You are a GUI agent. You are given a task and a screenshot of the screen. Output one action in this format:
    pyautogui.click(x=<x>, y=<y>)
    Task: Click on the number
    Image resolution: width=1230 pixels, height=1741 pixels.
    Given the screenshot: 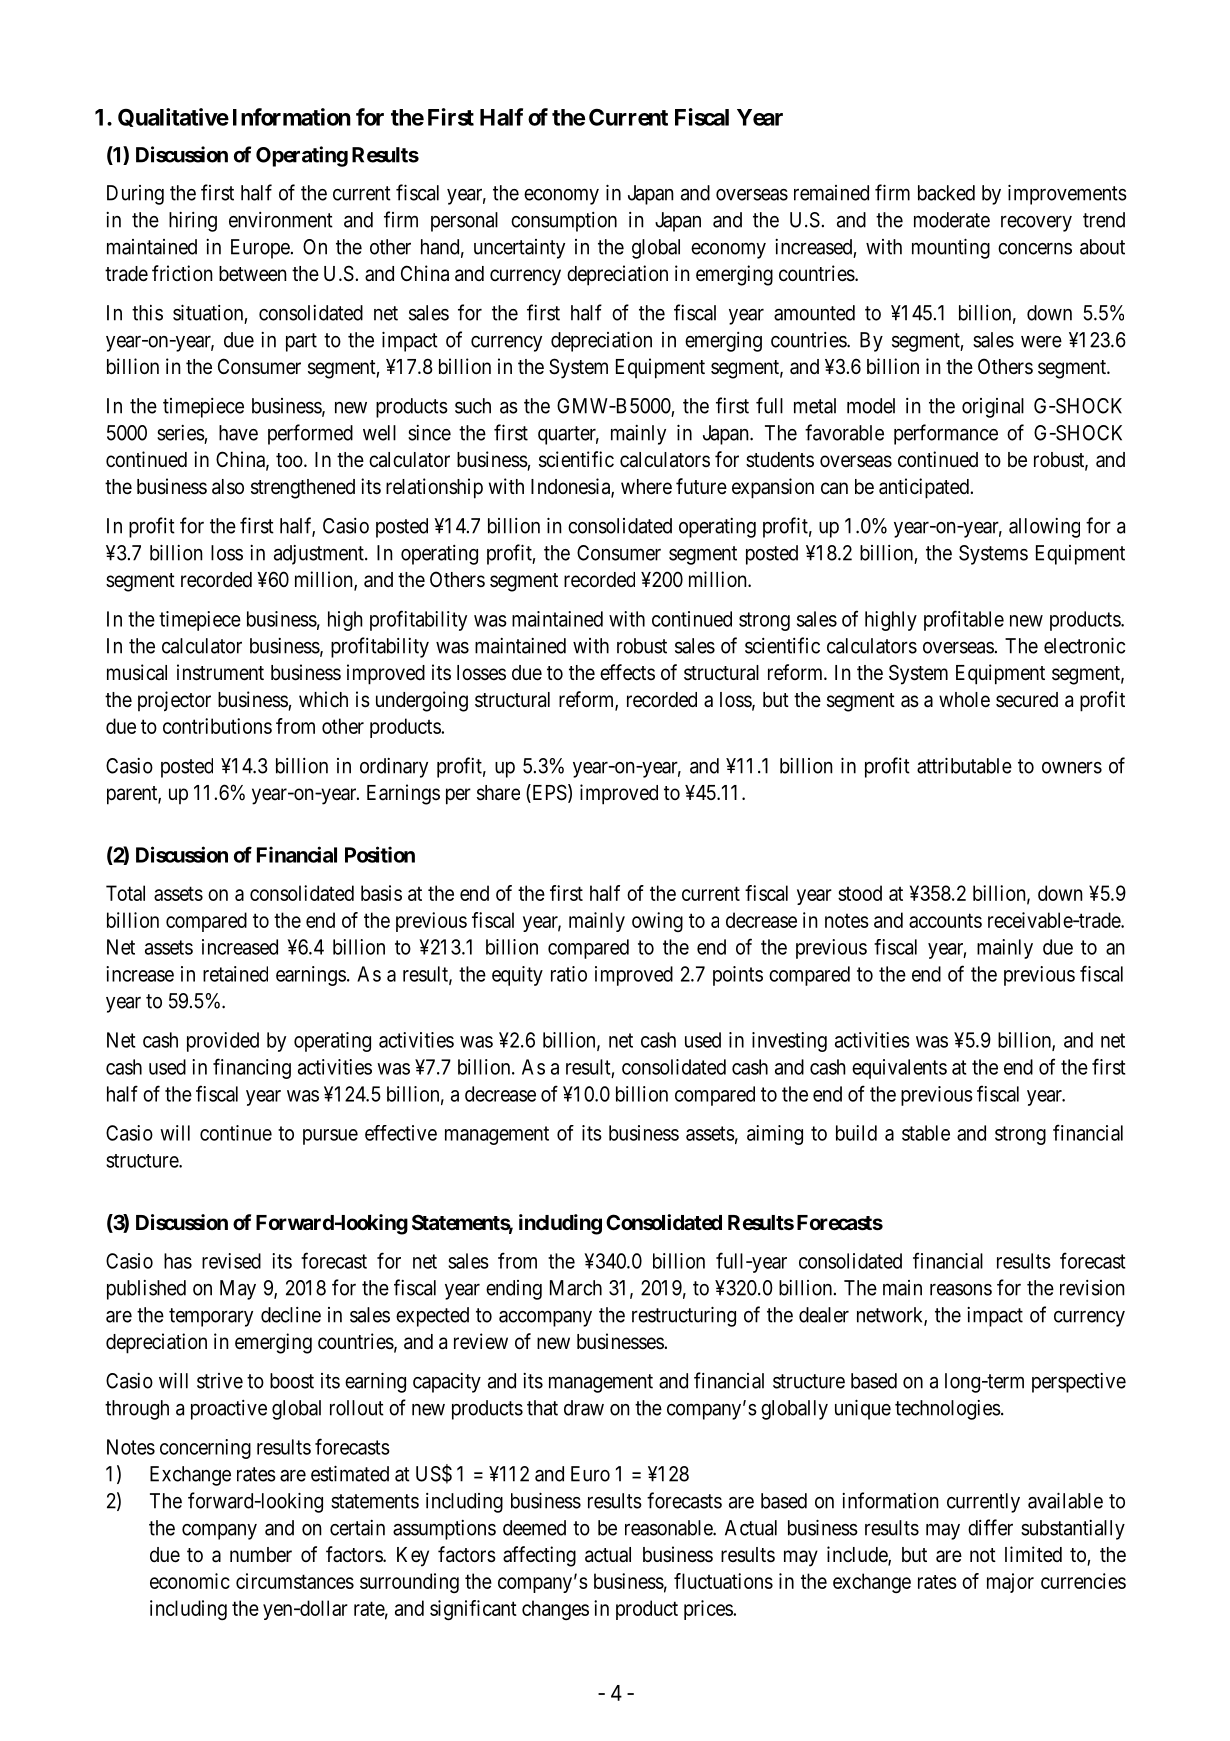 What is the action you would take?
    pyautogui.click(x=261, y=1555)
